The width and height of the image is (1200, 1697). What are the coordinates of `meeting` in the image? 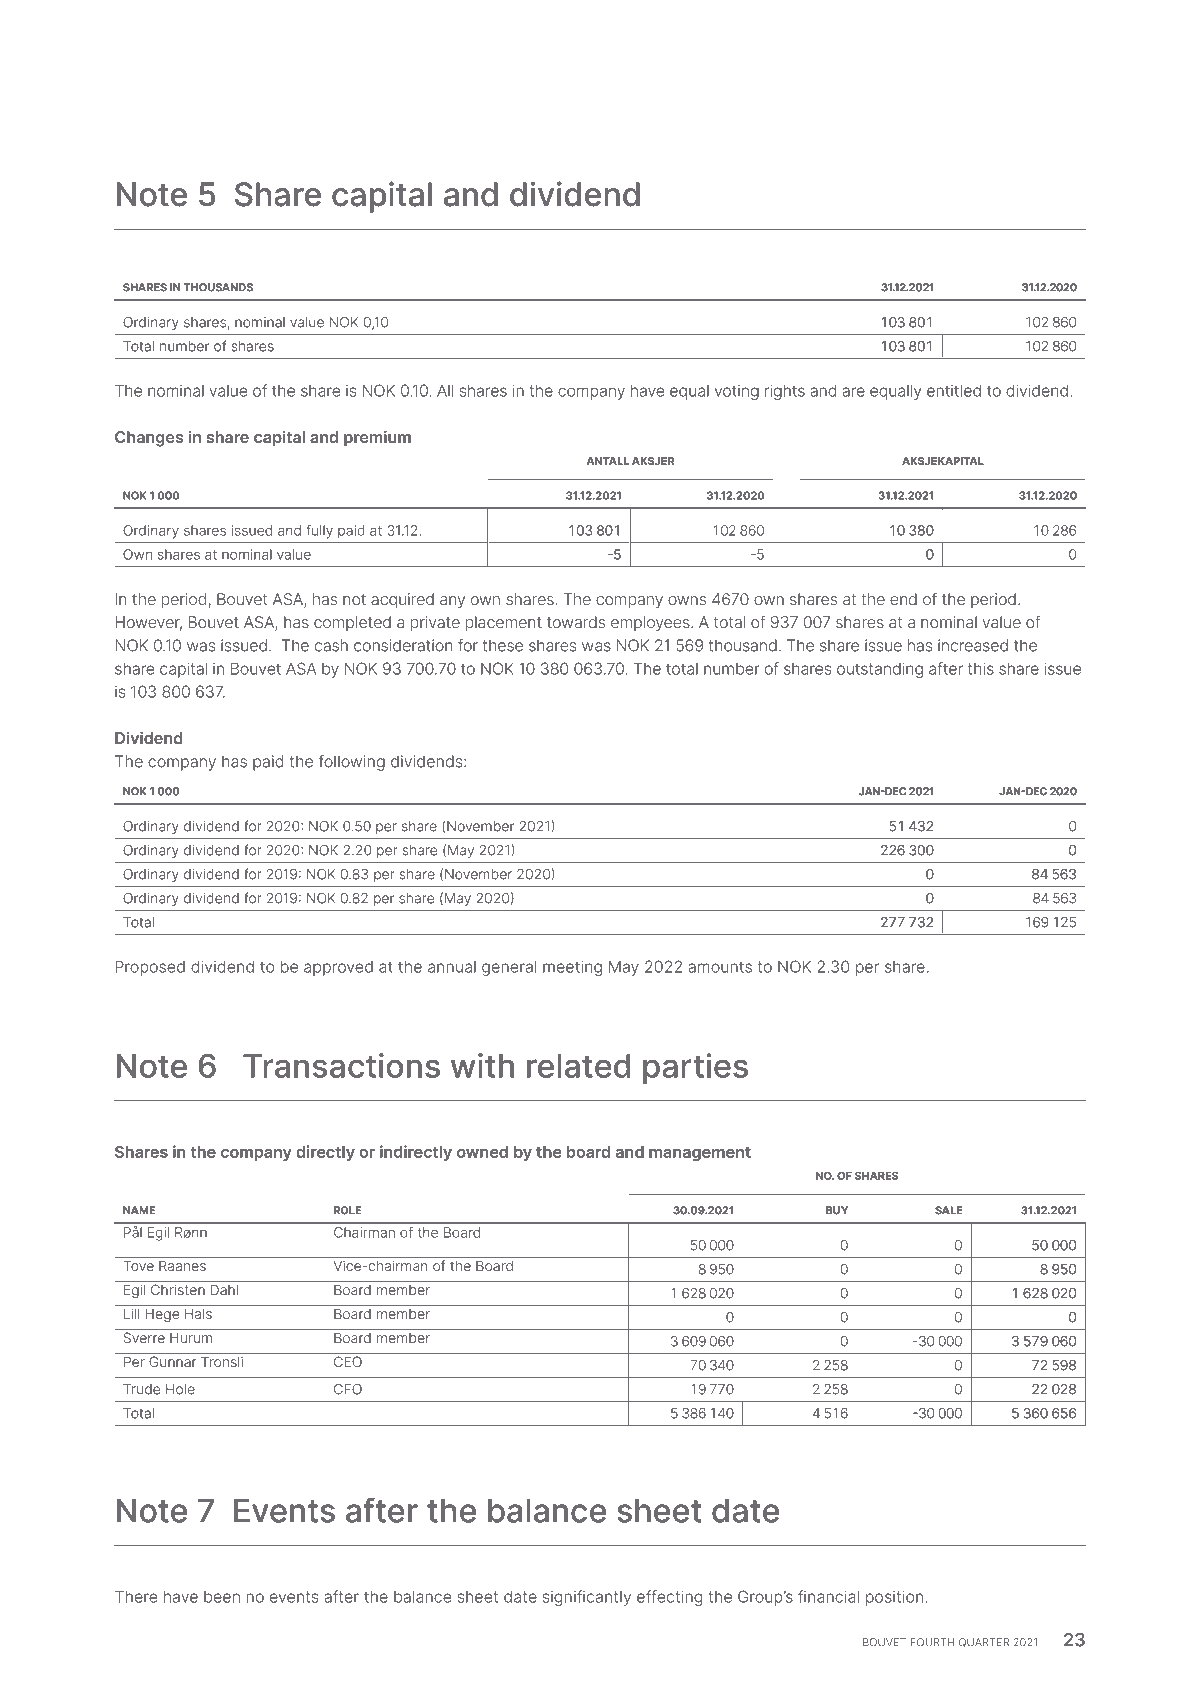 It's located at (572, 968).
